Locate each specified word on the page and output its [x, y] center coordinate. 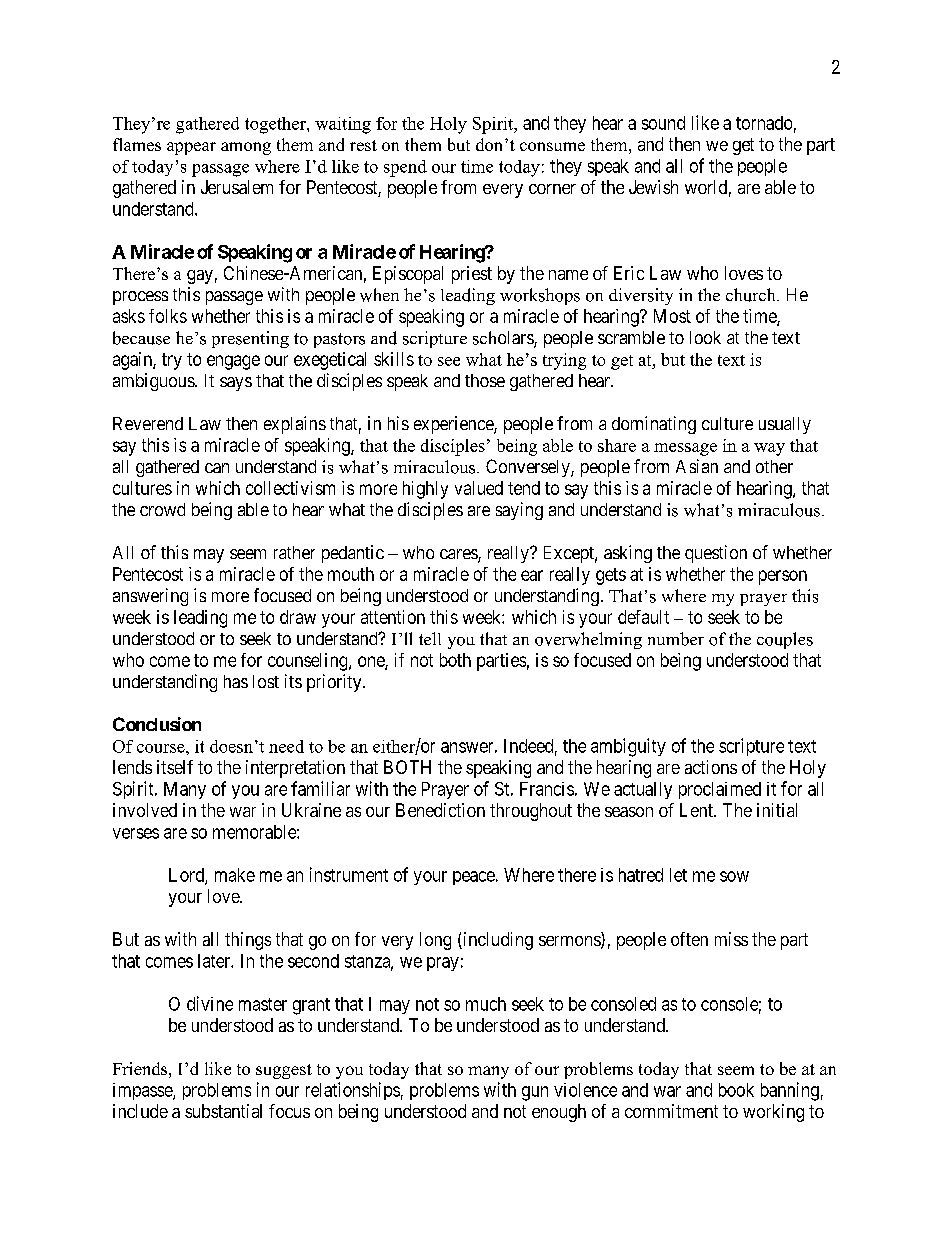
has [236, 681]
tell [430, 638]
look [705, 337]
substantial [223, 1111]
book [736, 1090]
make [235, 875]
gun [535, 1093]
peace [474, 878]
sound [663, 123]
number [676, 639]
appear [191, 148]
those [485, 380]
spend [405, 168]
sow [734, 876]
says [236, 384]
